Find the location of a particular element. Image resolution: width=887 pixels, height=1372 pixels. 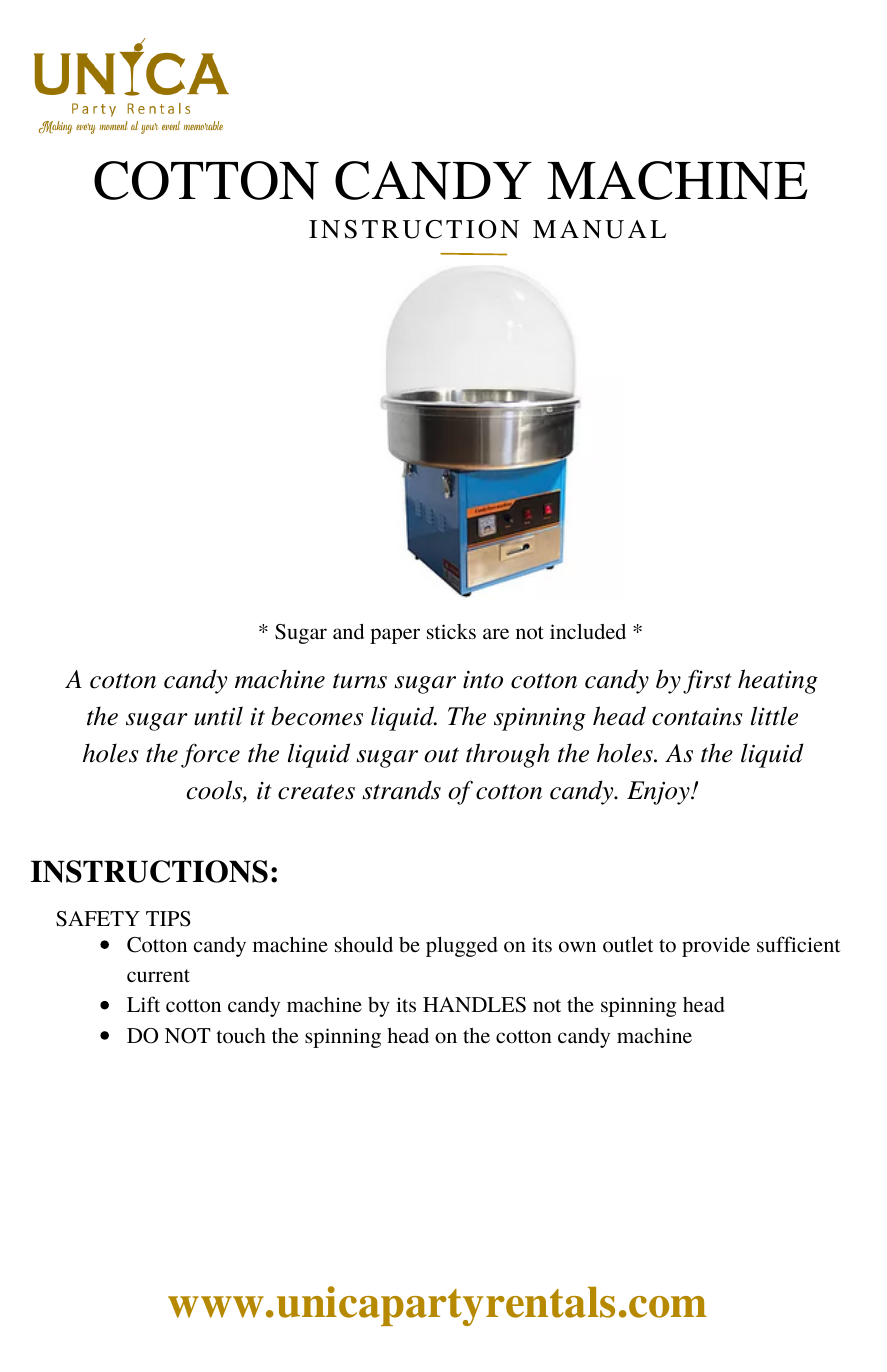

until is located at coordinates (218, 716).
